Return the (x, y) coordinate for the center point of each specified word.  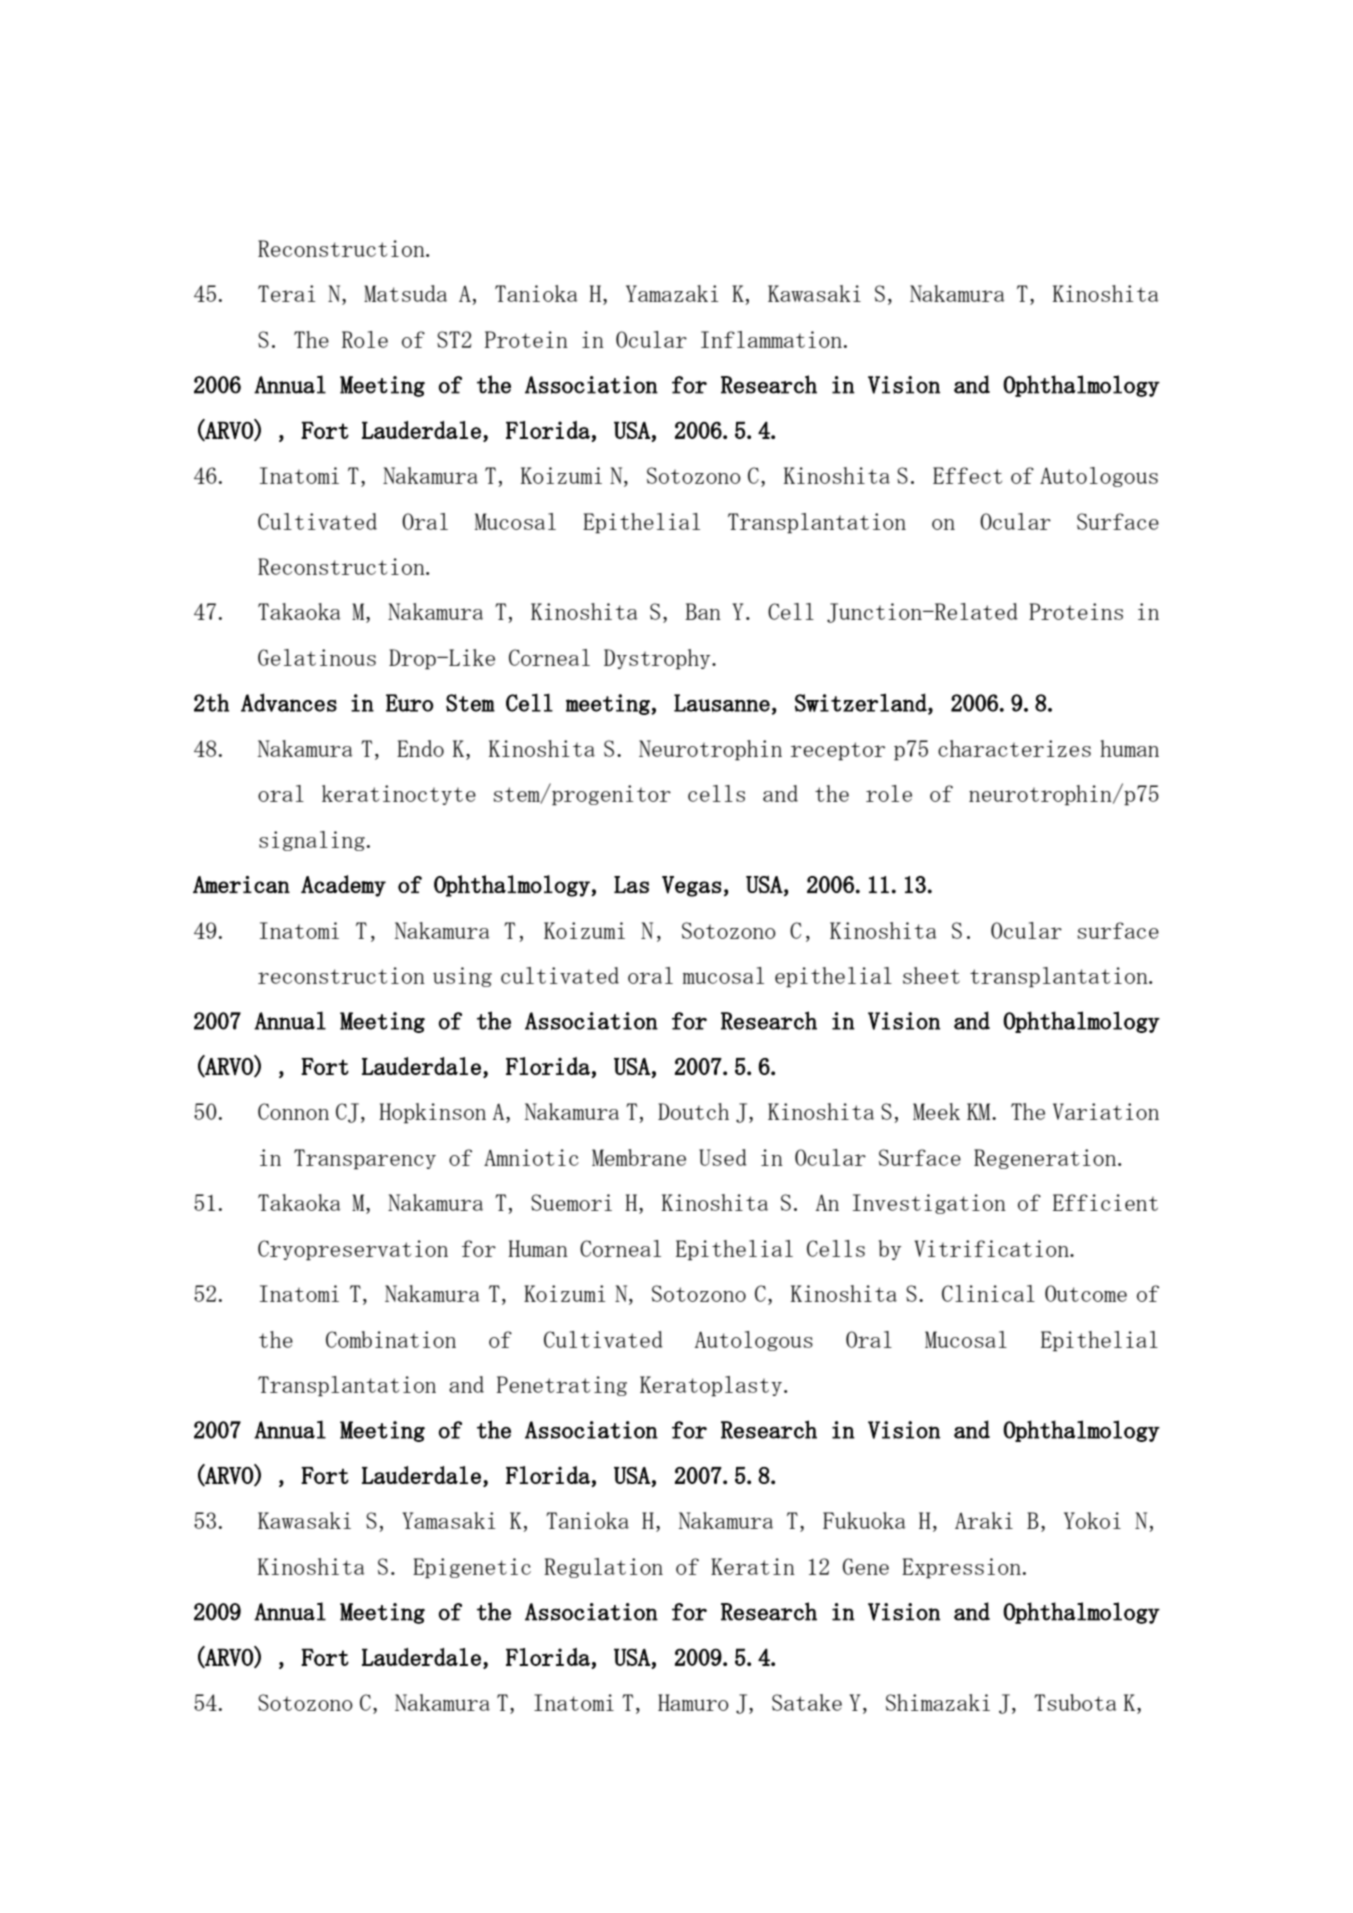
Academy (343, 886)
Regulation (603, 1568)
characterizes (1014, 748)
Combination (391, 1339)
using (462, 977)
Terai (286, 293)
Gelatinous (317, 657)
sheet (931, 975)
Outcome (1086, 1293)
